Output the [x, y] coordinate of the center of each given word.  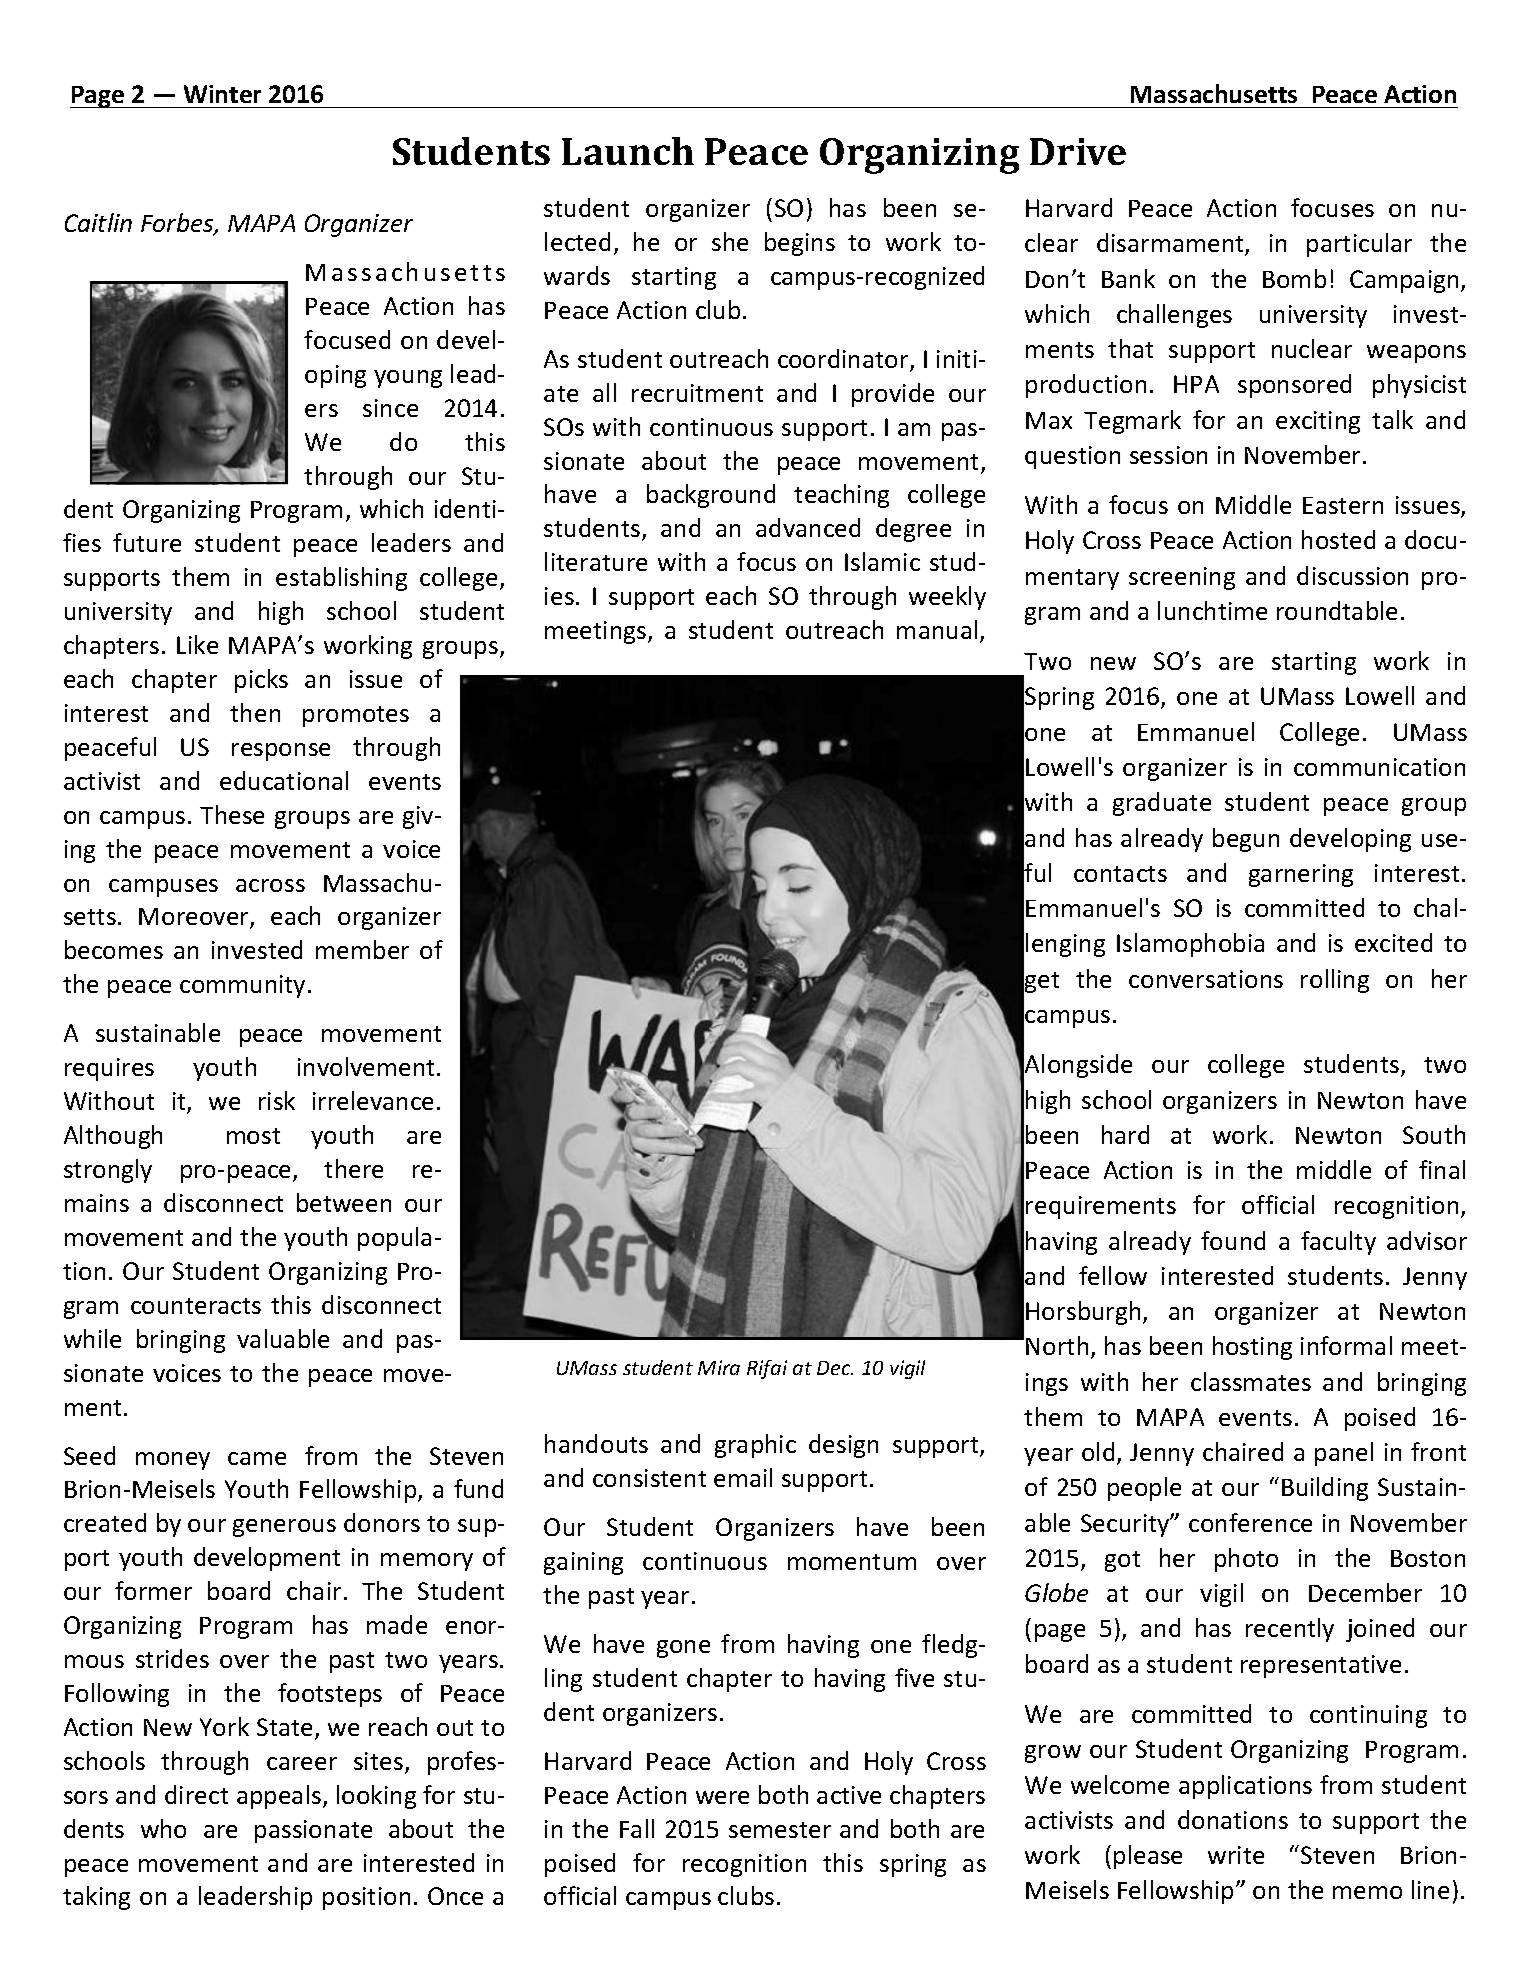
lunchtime [1212, 610]
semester [780, 1830]
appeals [280, 1797]
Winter [222, 94]
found [1233, 1240]
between [344, 1202]
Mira [719, 1367]
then [255, 712]
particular [1359, 245]
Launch [628, 151]
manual [937, 629]
